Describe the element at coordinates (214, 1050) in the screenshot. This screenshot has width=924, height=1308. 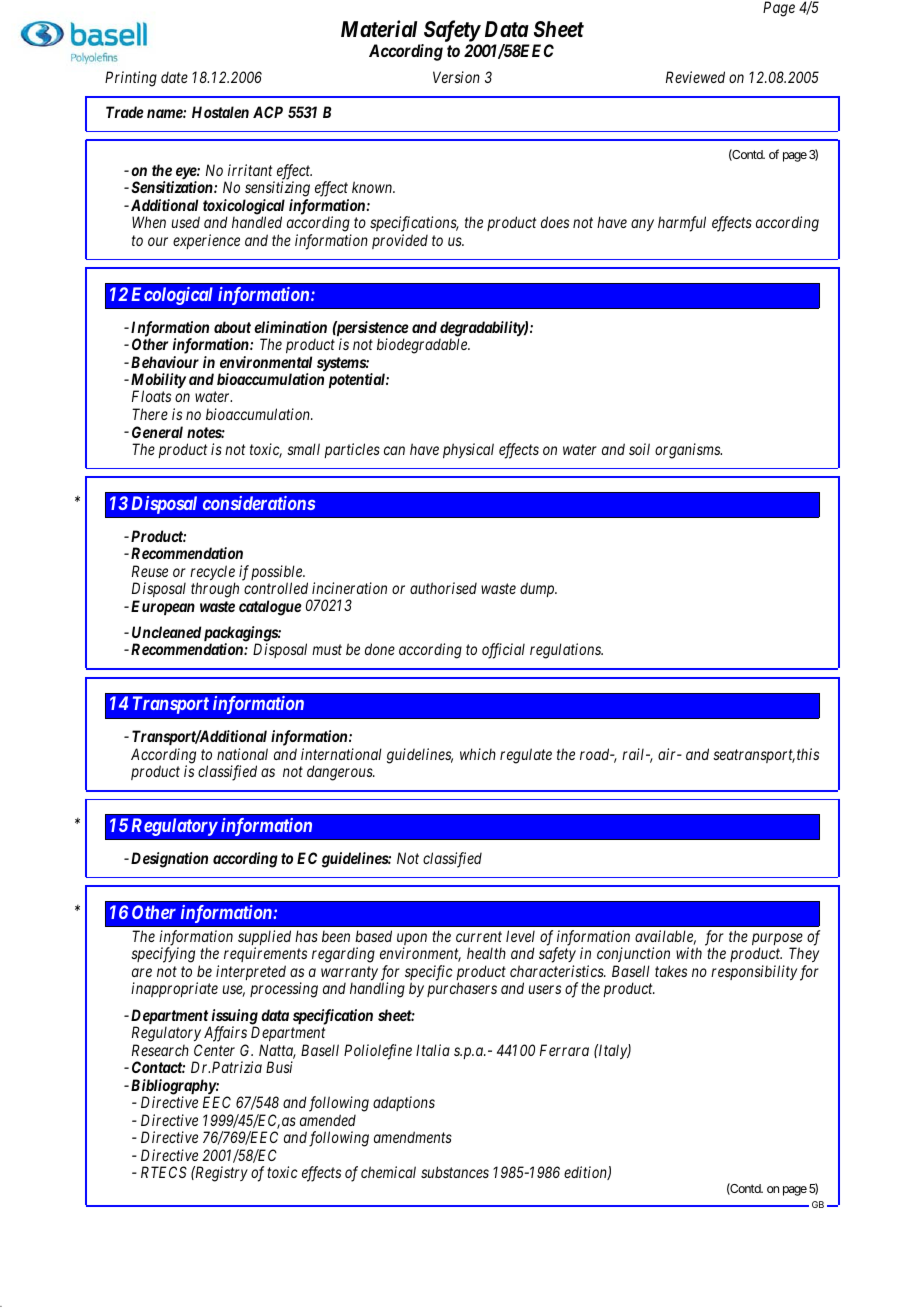
I see `Center` at that location.
